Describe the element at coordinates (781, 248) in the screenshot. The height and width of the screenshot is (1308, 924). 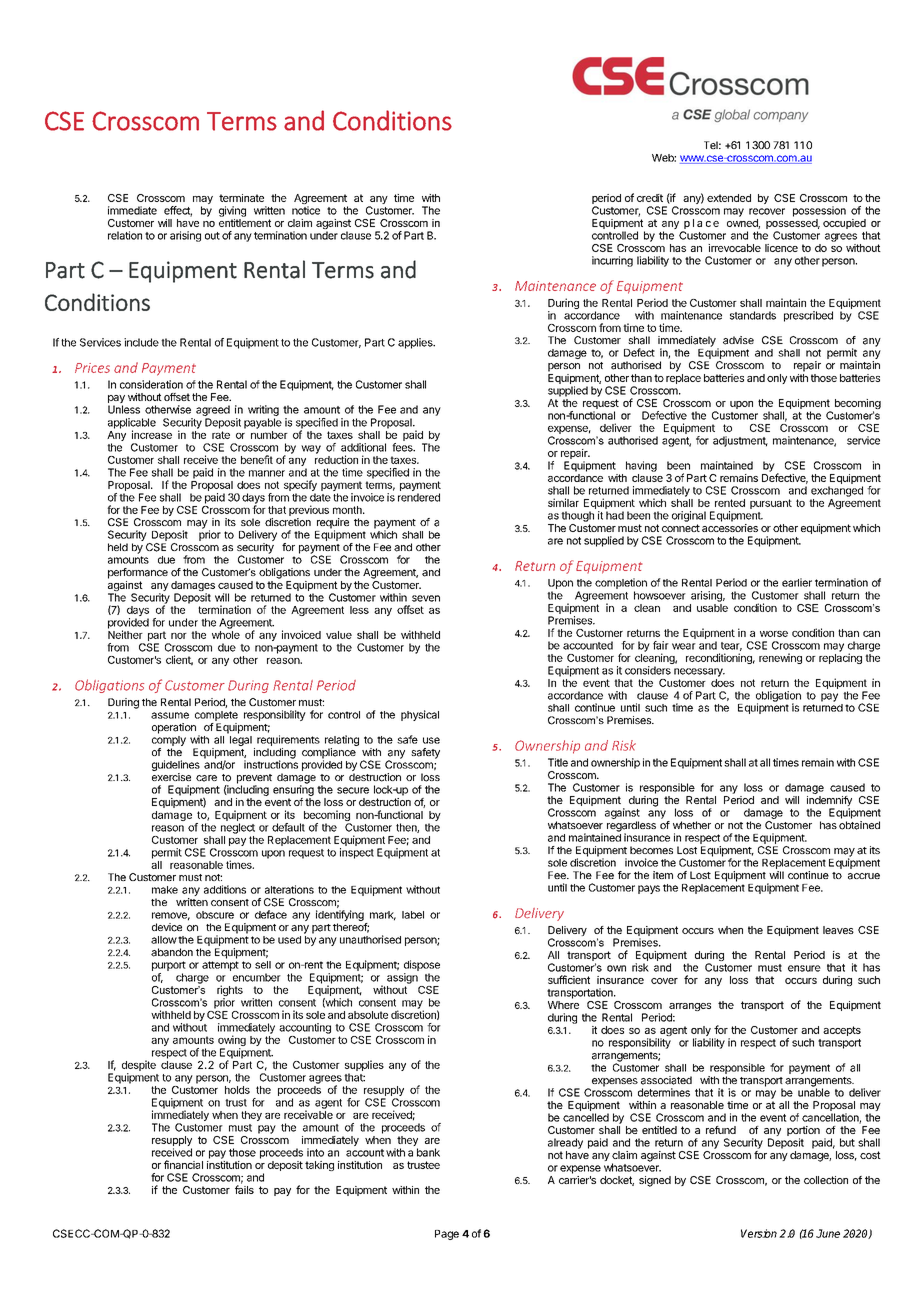
I see `licence` at that location.
